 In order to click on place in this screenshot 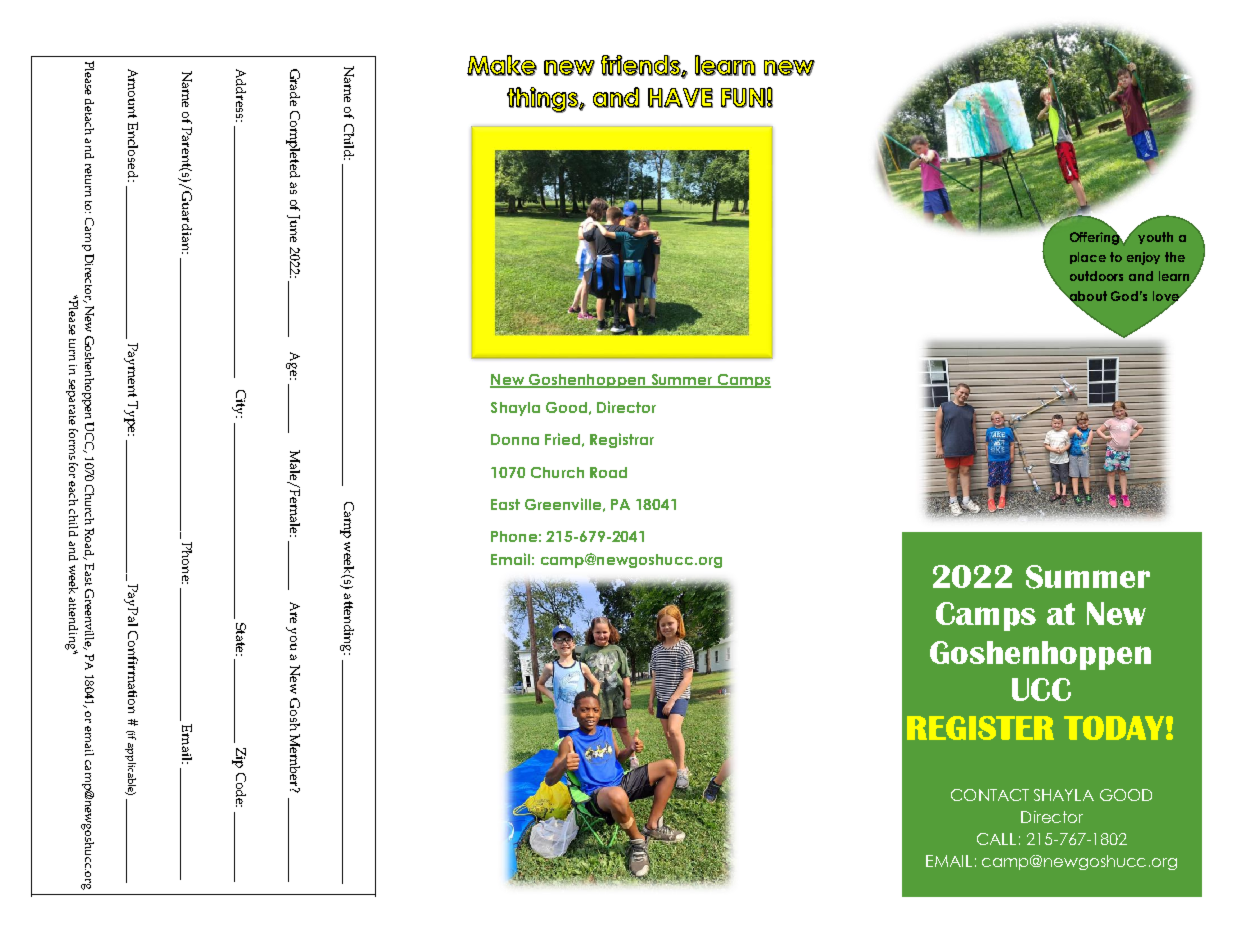, I will do `click(1088, 258)`.
